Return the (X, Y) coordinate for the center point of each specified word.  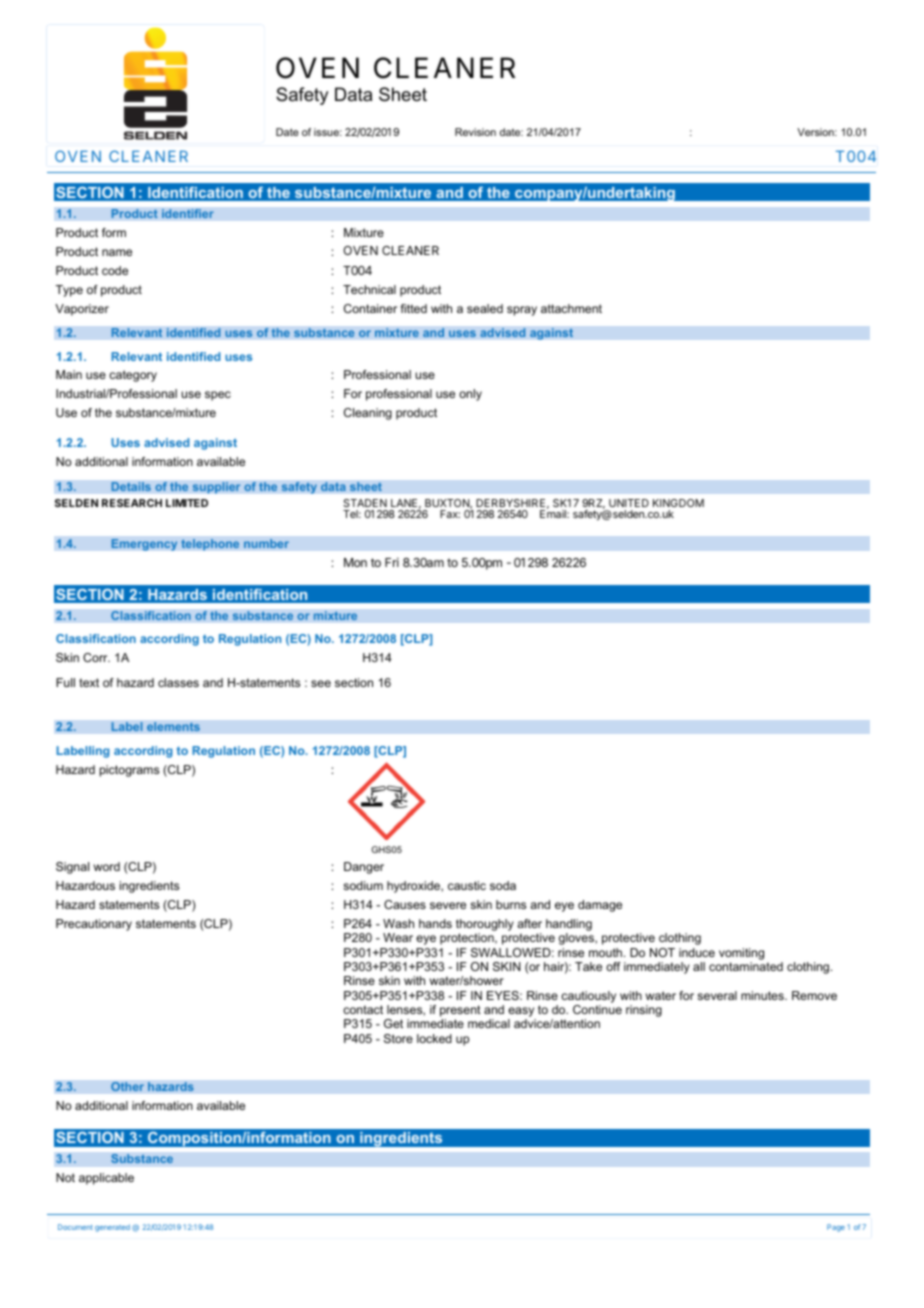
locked (434, 1038)
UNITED (629, 503)
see (321, 683)
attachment (571, 308)
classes (178, 682)
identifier (188, 214)
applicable (106, 1179)
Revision (475, 132)
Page (836, 1228)
